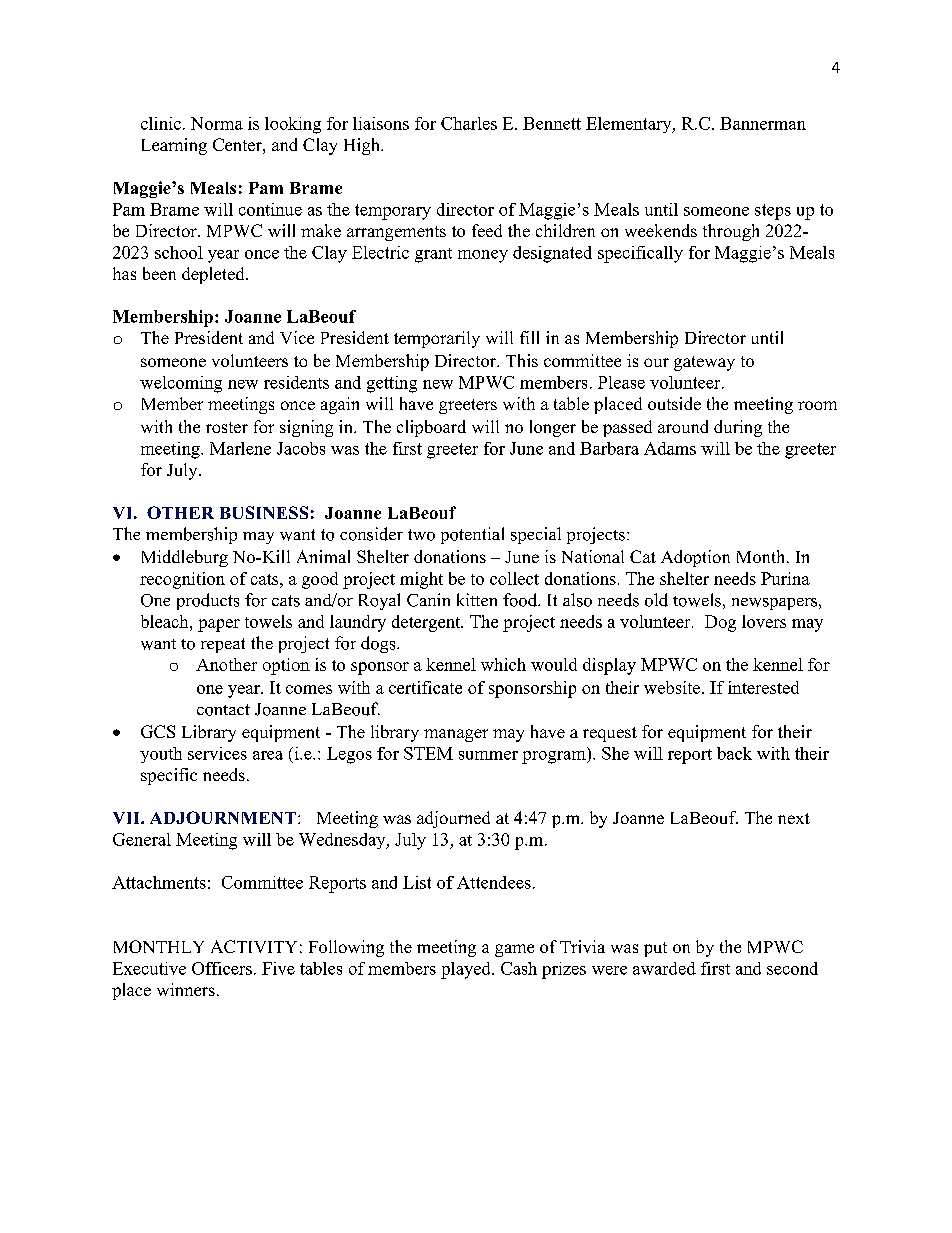  What do you see at coordinates (227, 427) in the image?
I see `roster` at bounding box center [227, 427].
